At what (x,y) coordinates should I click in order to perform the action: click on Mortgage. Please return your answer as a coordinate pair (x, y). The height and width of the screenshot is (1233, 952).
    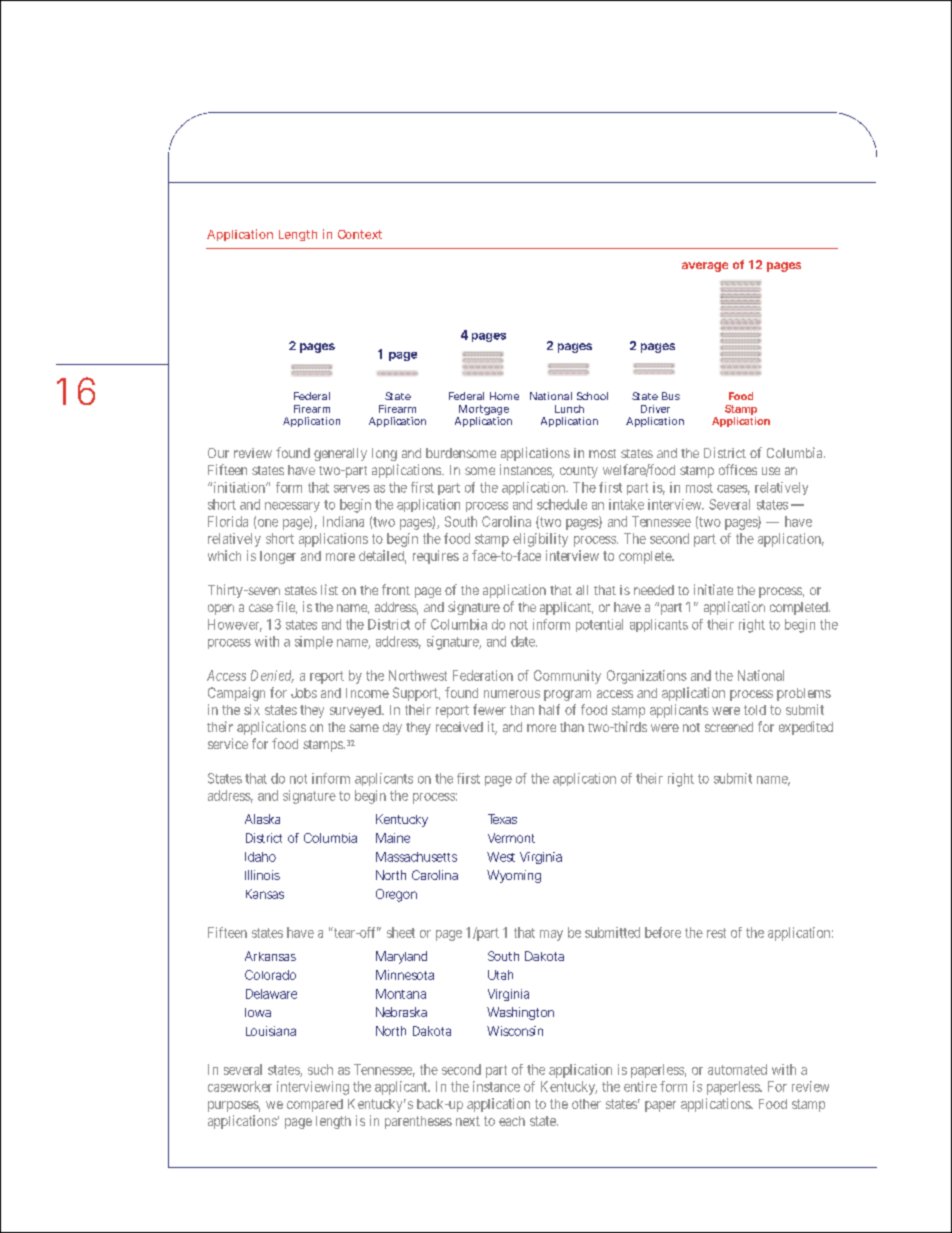
    Looking at the image, I should click on (483, 411).
